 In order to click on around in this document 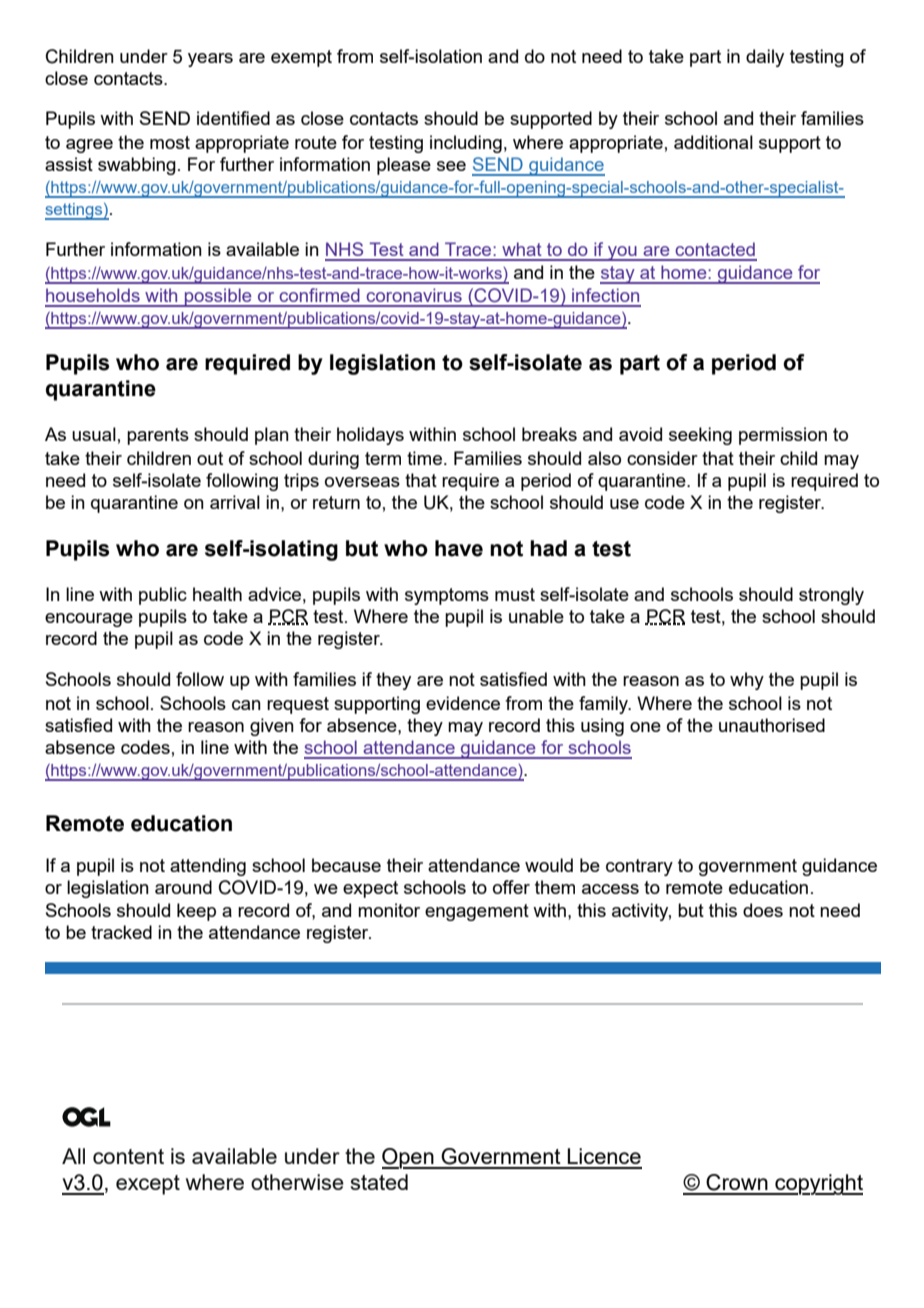, I will do `click(183, 887)`.
